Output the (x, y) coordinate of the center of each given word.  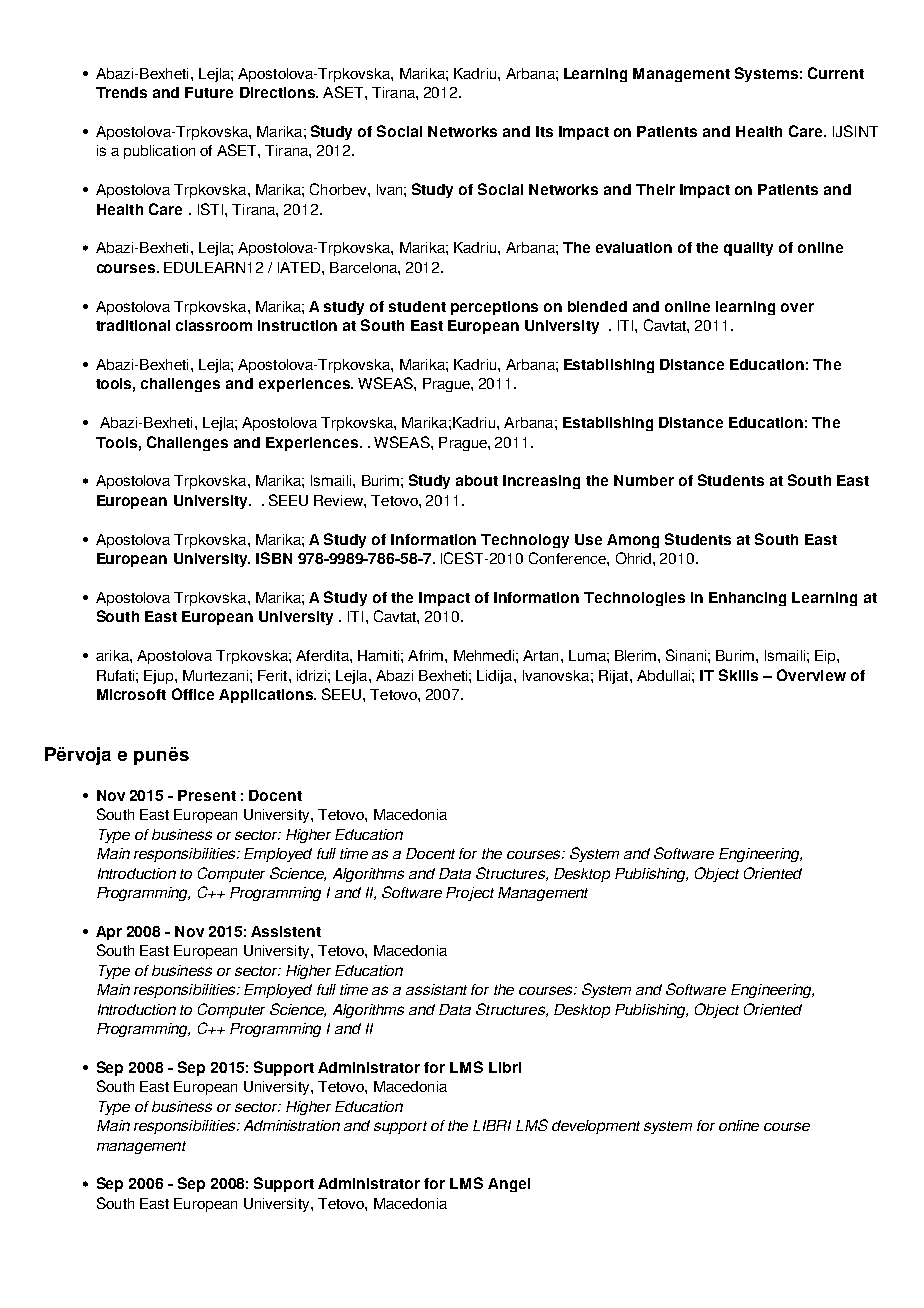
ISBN (274, 558)
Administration (292, 1125)
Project (470, 894)
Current (836, 73)
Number (644, 480)
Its (544, 131)
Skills (738, 675)
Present (207, 795)
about (477, 480)
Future (209, 92)
